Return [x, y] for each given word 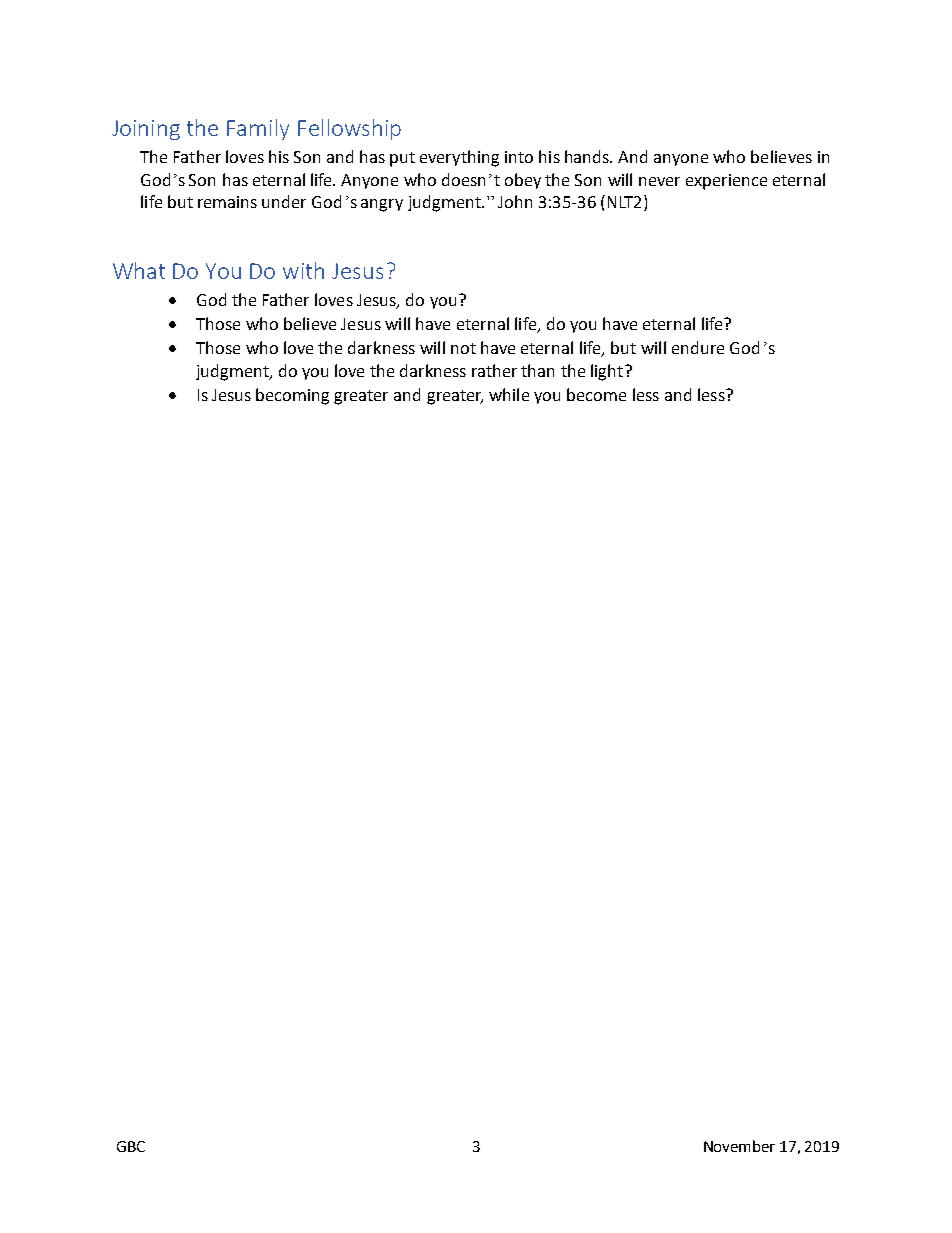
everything [459, 158]
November [739, 1146]
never [659, 181]
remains [227, 202]
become [596, 394]
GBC [131, 1146]
